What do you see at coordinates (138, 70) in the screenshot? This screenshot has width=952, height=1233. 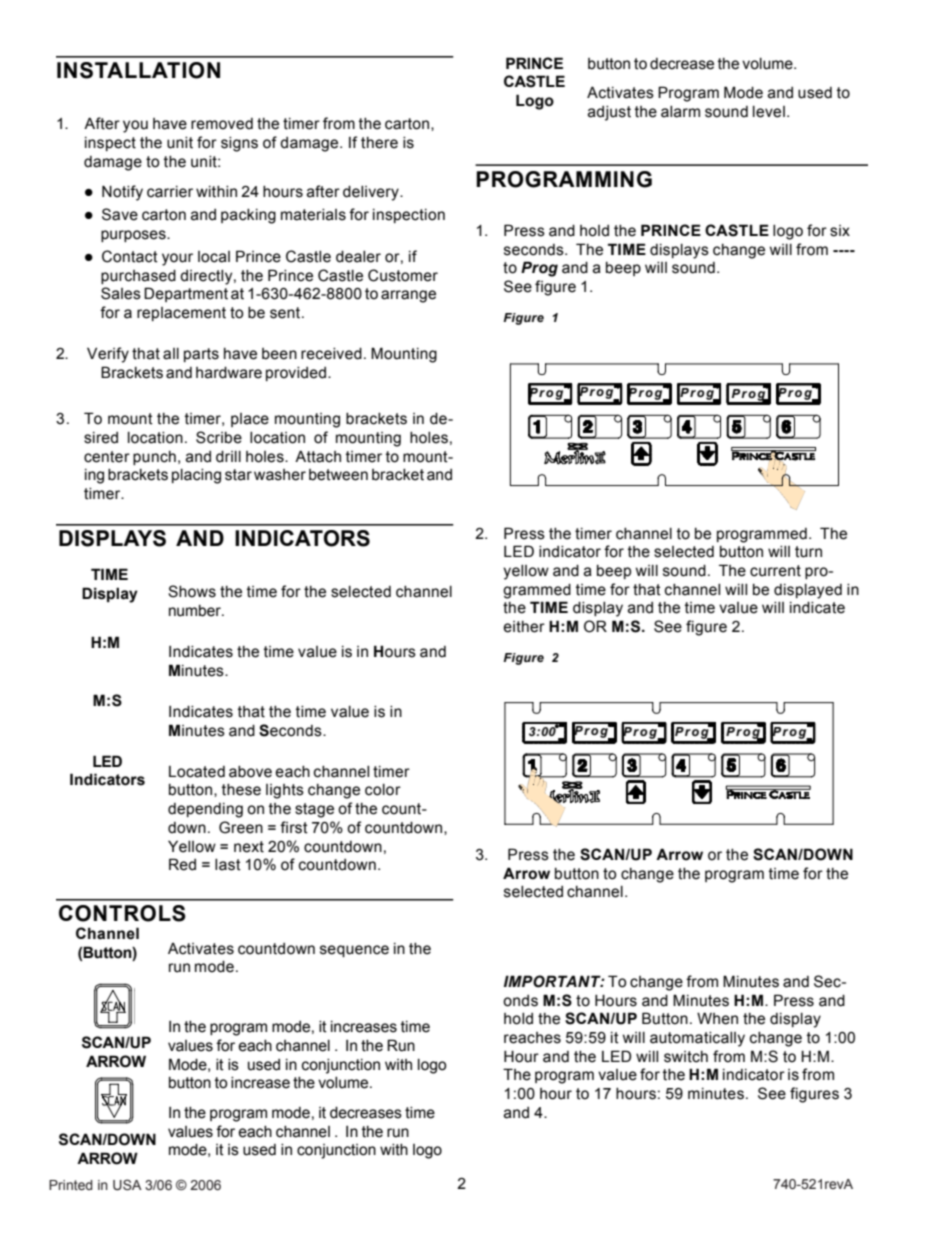 I see `INSTALLATION` at bounding box center [138, 70].
